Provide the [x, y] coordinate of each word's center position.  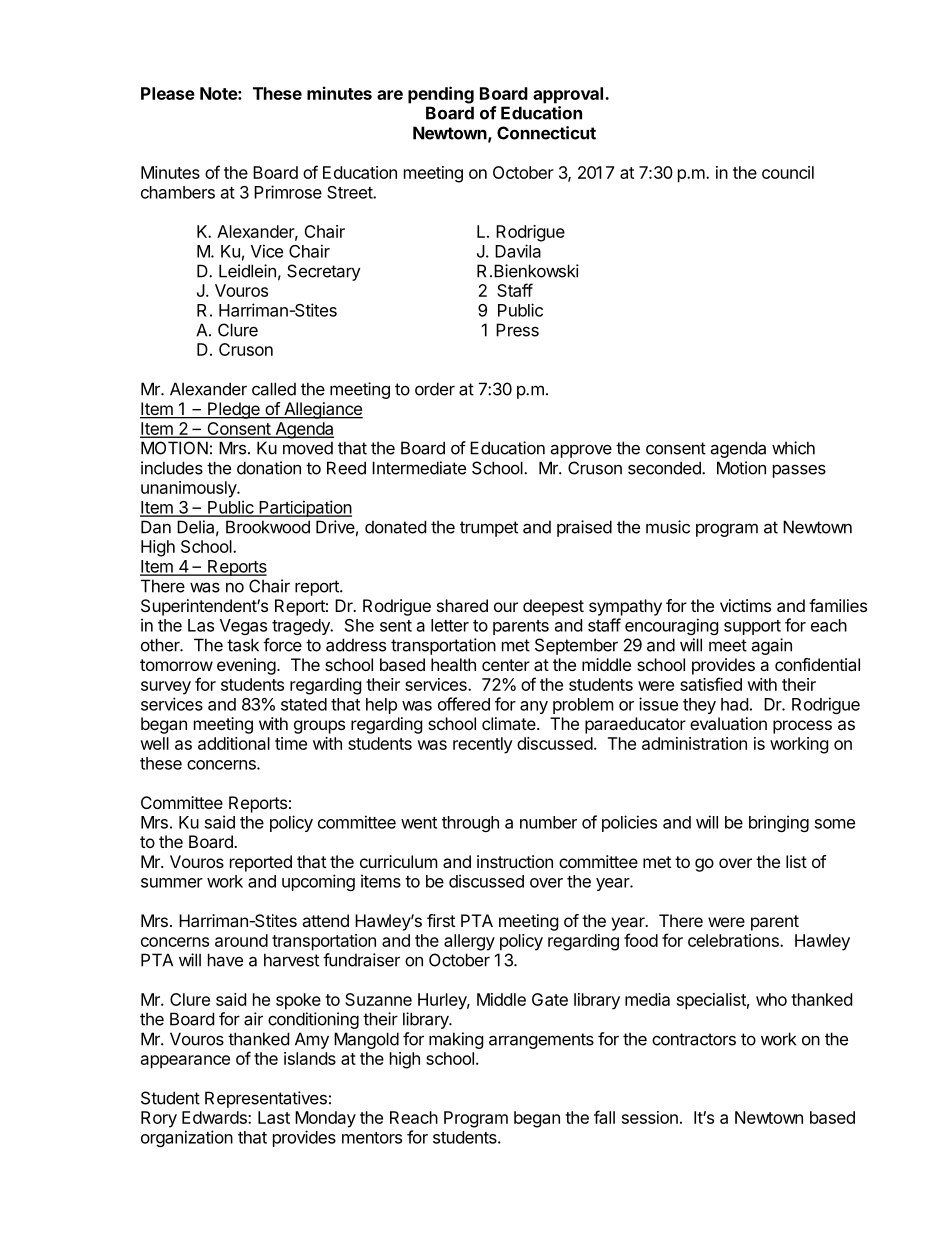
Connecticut [546, 133]
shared [462, 605]
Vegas [243, 627]
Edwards [215, 1117]
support [752, 627]
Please [168, 93]
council [788, 172]
